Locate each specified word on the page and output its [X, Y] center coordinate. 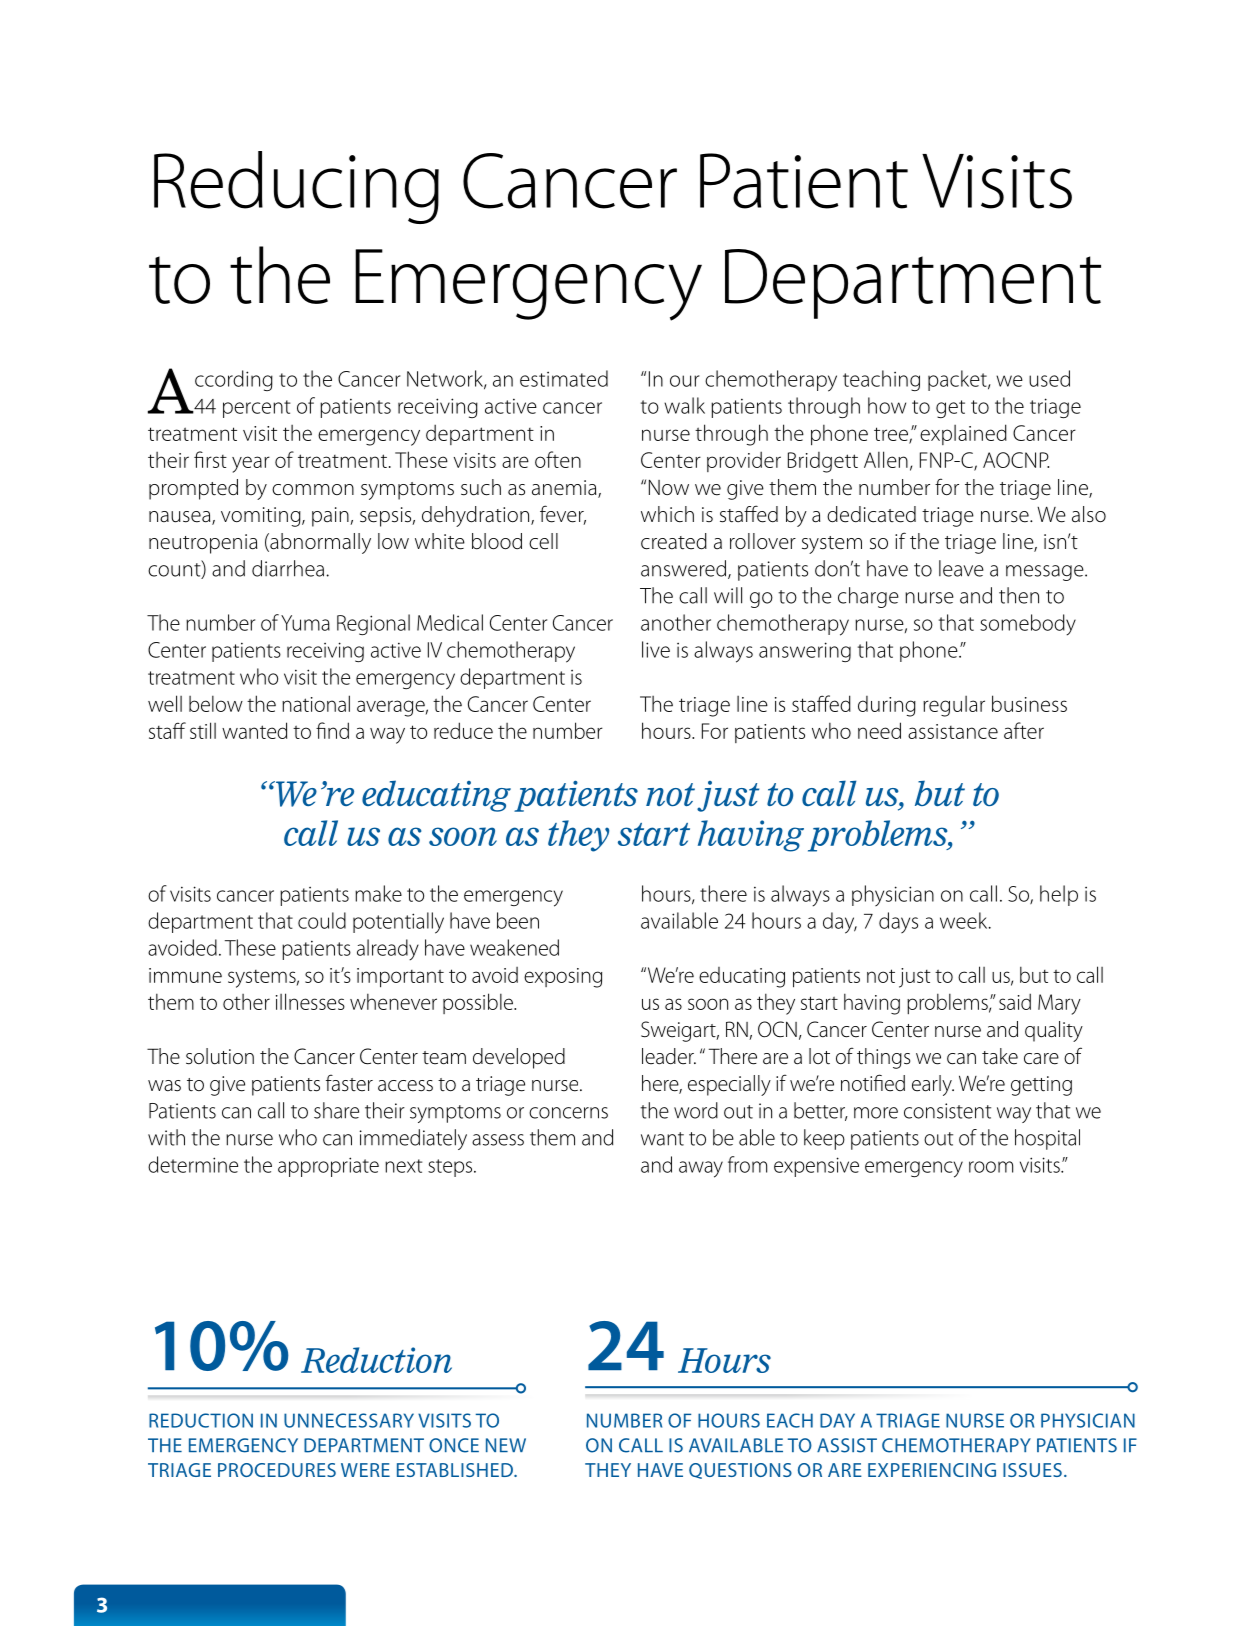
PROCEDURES [277, 1470]
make [378, 893]
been [518, 920]
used [1049, 378]
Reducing [296, 187]
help [1059, 895]
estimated [564, 378]
